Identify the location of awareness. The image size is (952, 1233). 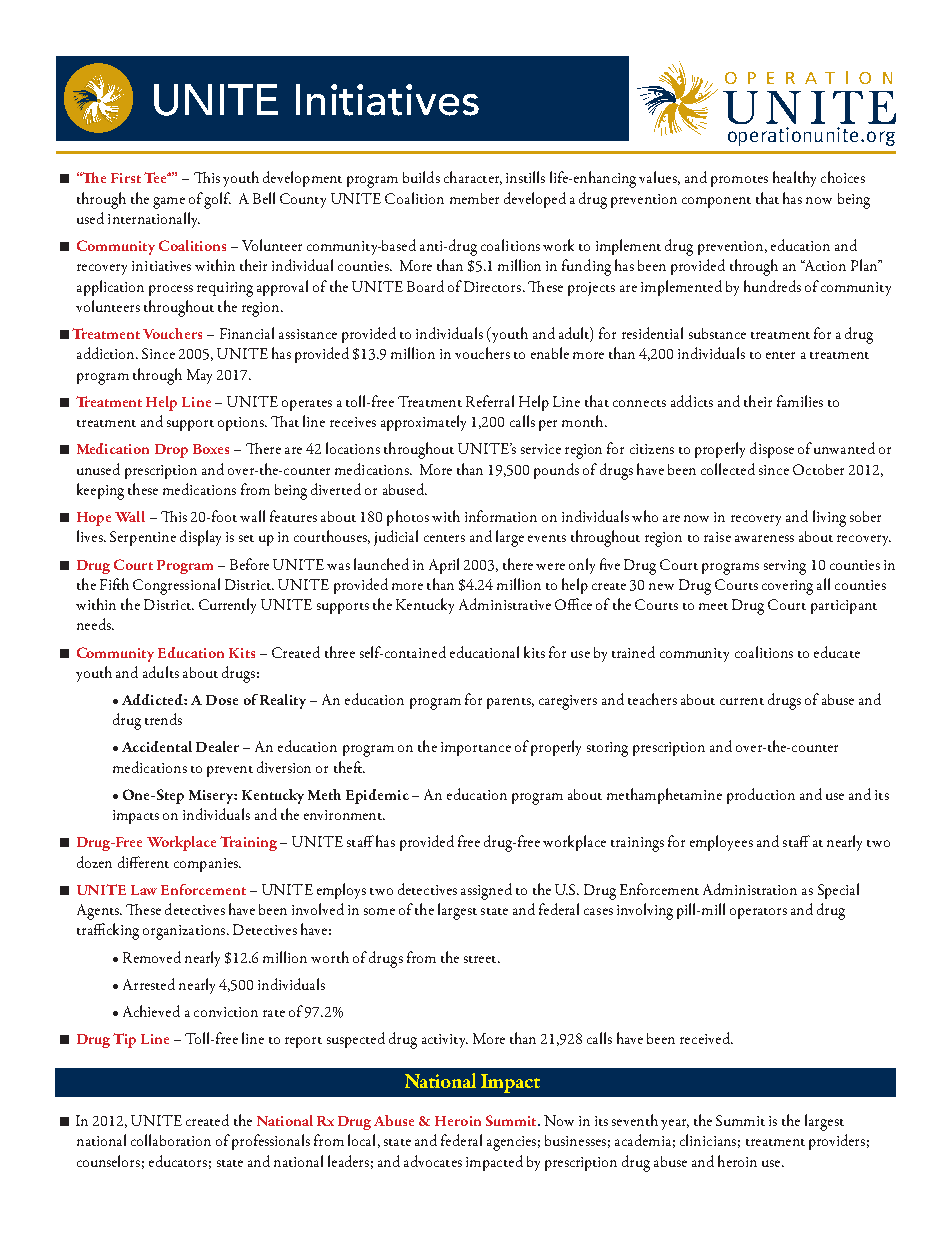
(764, 538).
